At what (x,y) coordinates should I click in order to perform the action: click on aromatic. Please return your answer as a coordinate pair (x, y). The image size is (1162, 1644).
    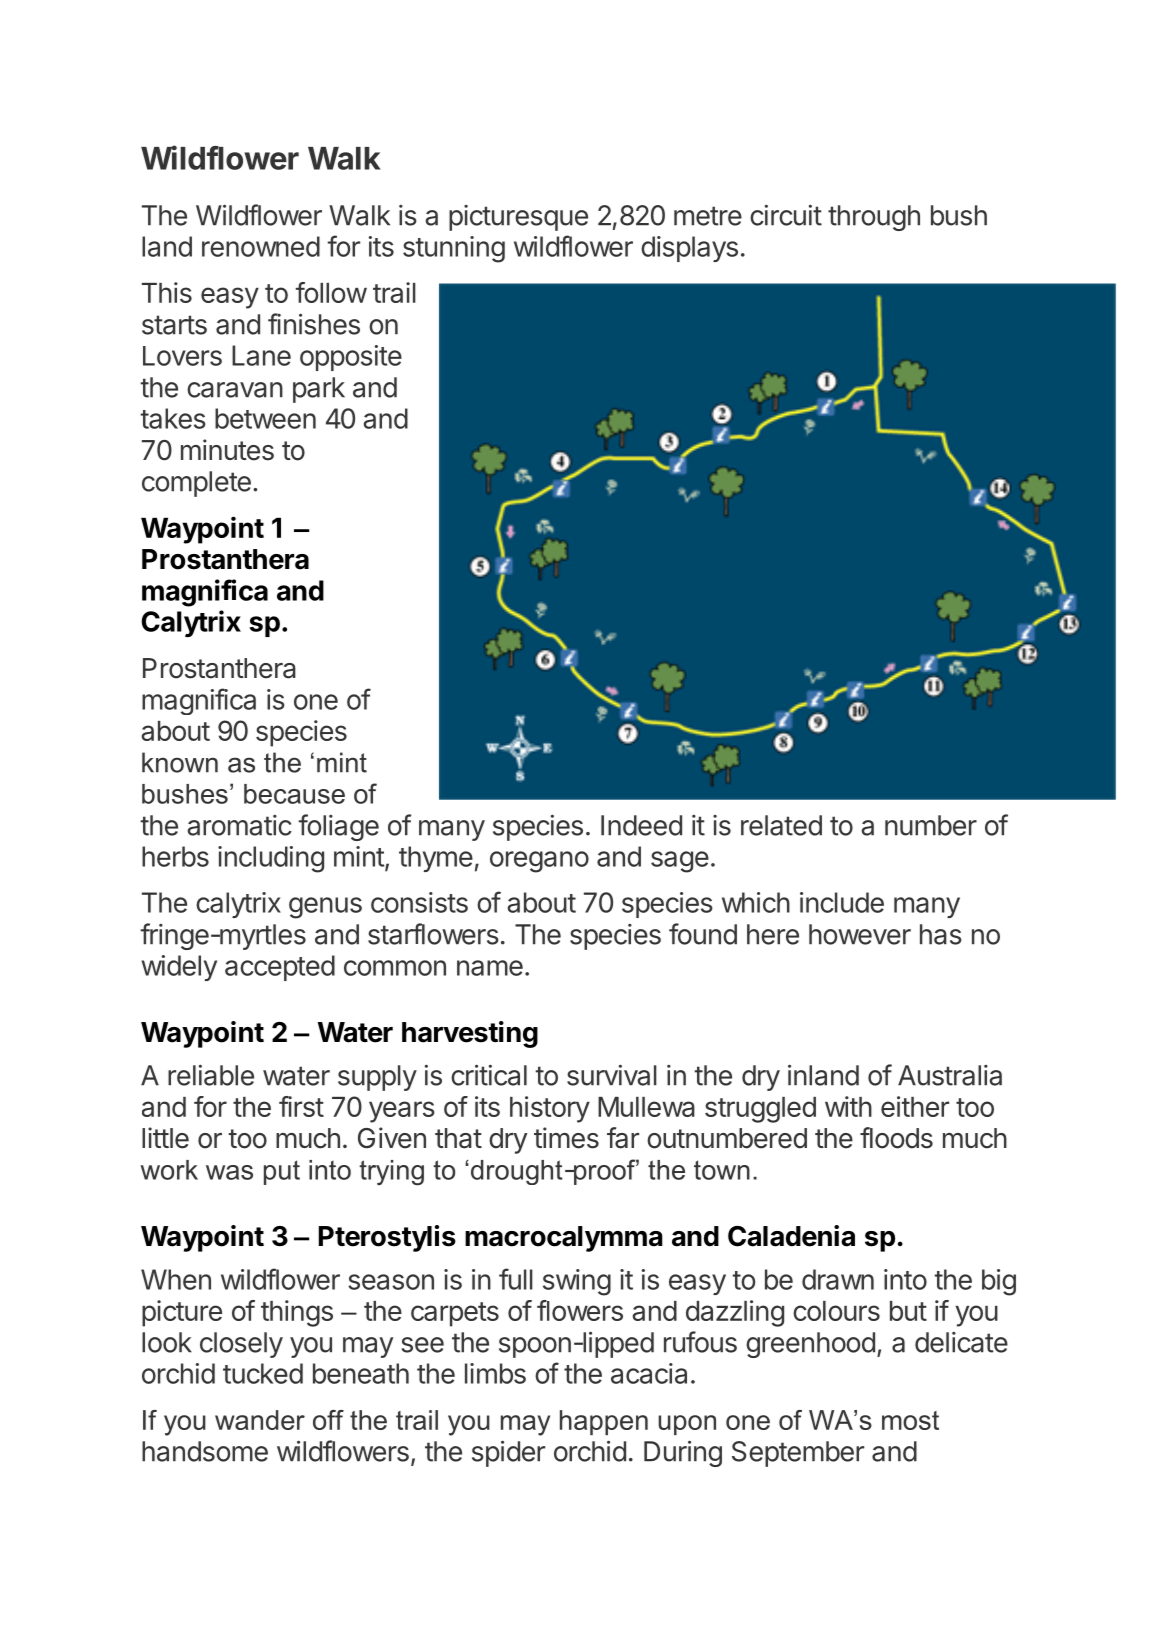
    Looking at the image, I should click on (239, 825).
